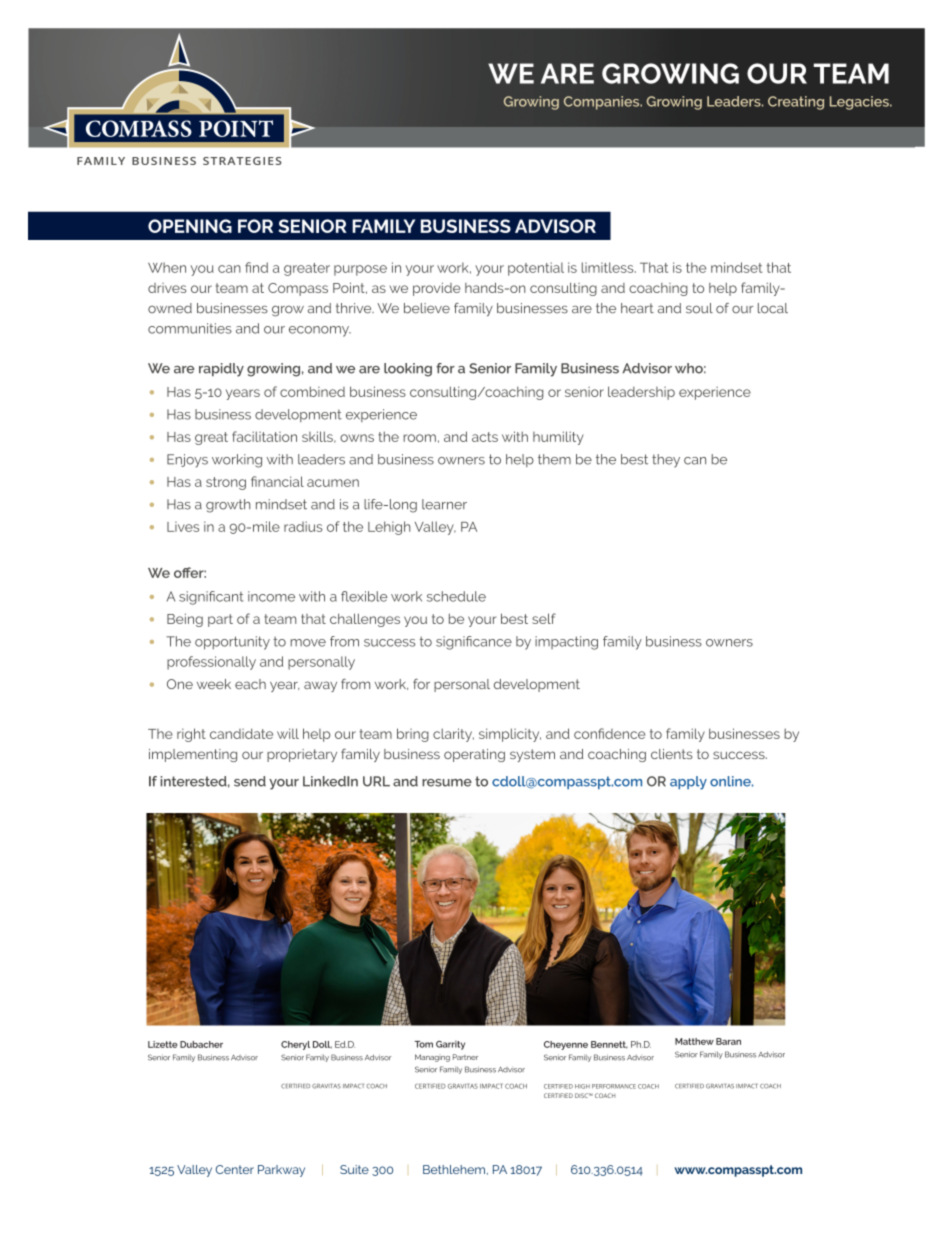  I want to click on clients, so click(672, 754).
